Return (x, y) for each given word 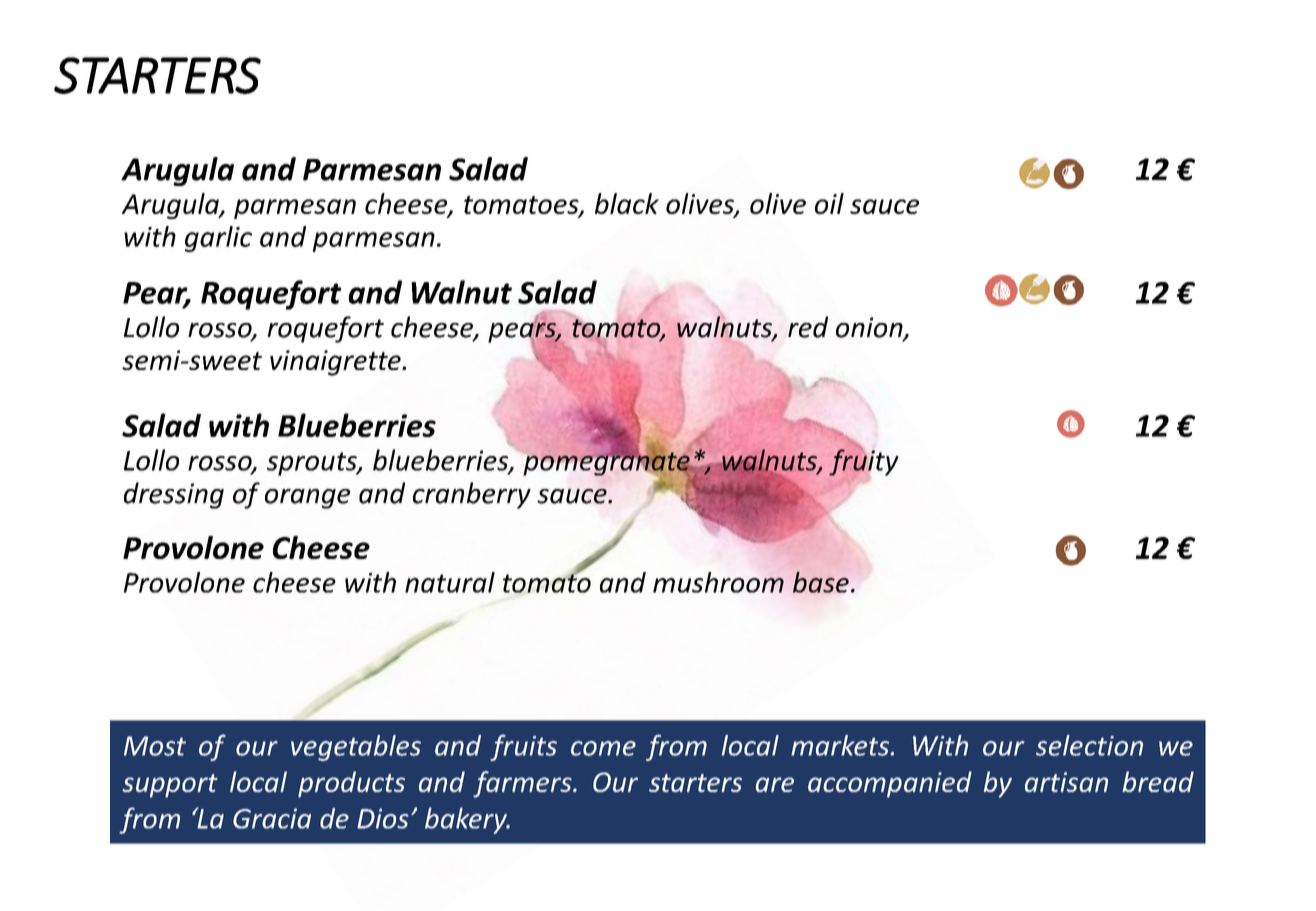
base (821, 582)
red (808, 327)
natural (450, 582)
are (774, 784)
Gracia (272, 818)
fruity (864, 462)
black (627, 203)
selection (1089, 745)
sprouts (313, 464)
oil (829, 203)
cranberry (472, 495)
